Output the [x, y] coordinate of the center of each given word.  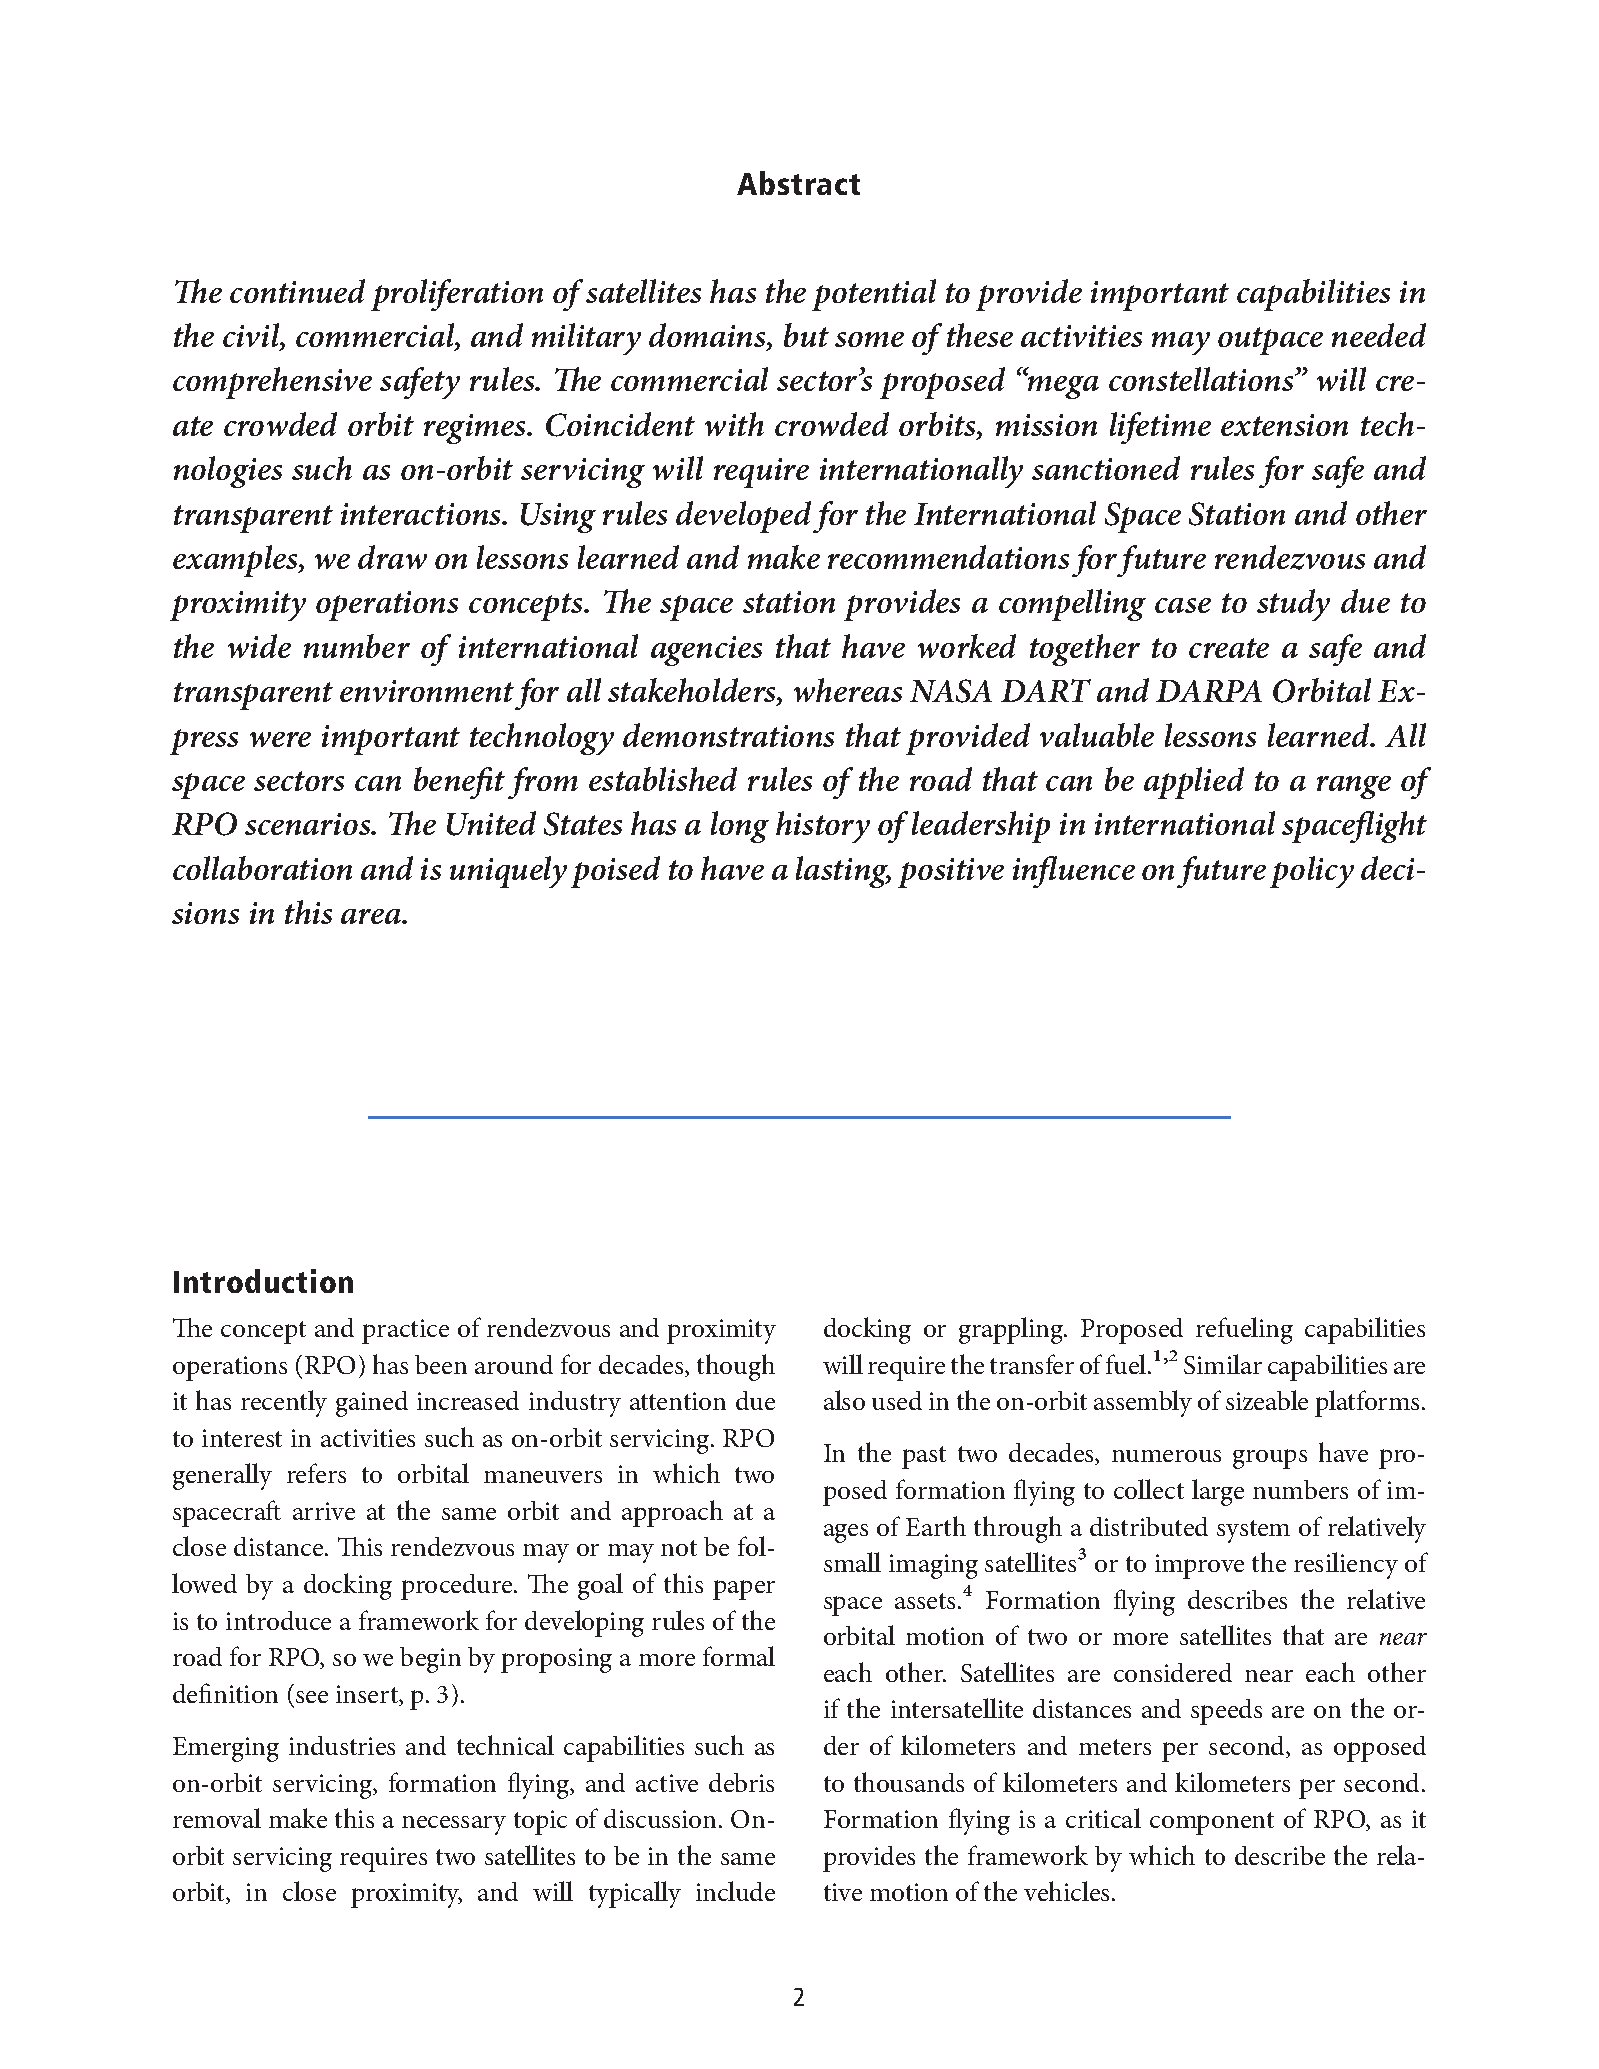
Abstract [798, 183]
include [735, 1891]
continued [297, 291]
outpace [1270, 341]
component [1212, 1823]
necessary [454, 1825]
